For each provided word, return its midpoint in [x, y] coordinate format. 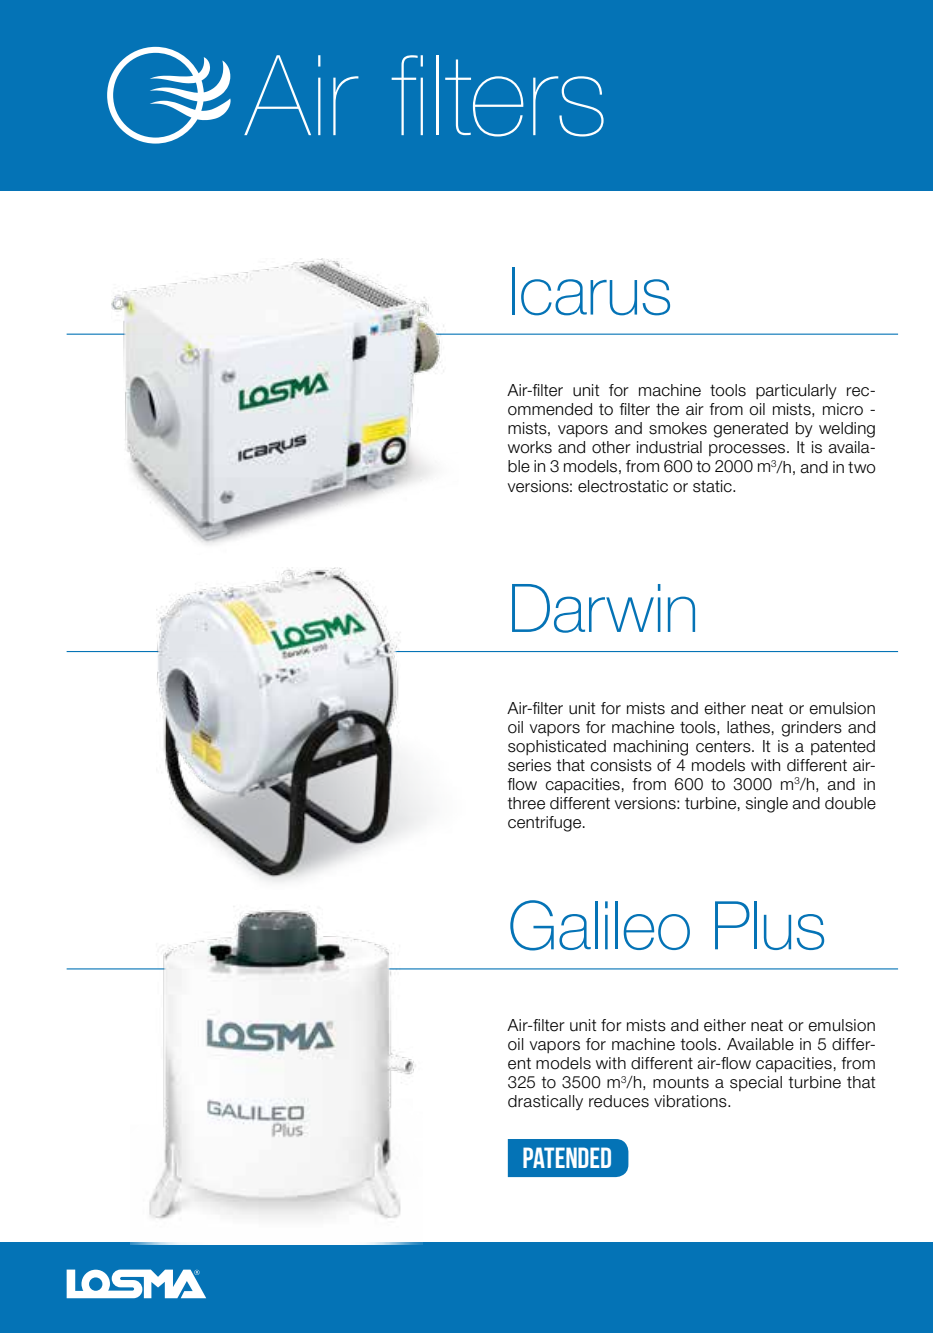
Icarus [591, 291]
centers [724, 746]
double [850, 803]
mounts [681, 1082]
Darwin [603, 608]
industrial [669, 447]
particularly [796, 392]
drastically [545, 1102]
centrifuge [546, 824]
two [862, 467]
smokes [678, 428]
